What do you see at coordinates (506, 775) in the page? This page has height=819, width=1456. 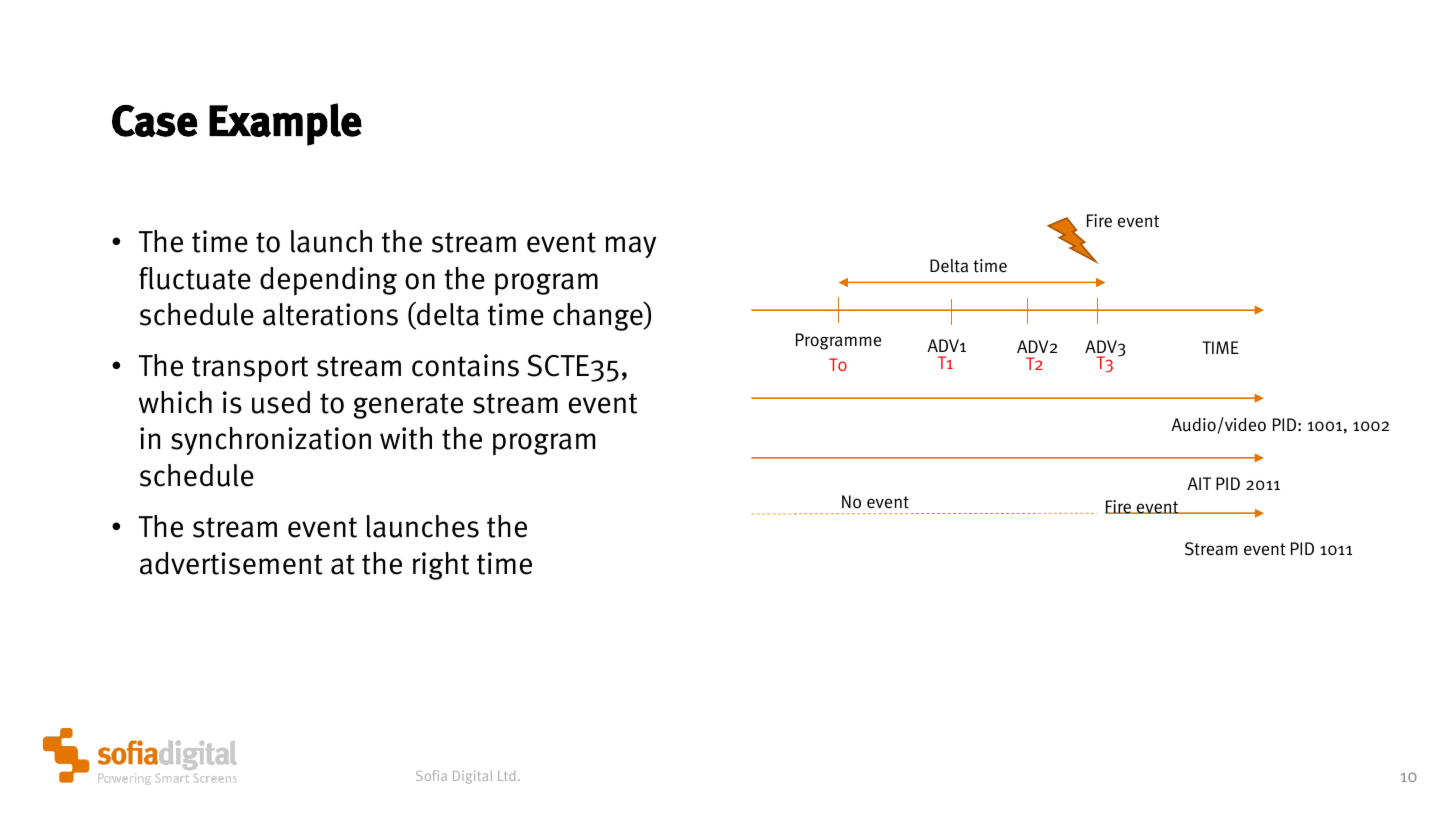 I see `Ltd` at bounding box center [506, 775].
